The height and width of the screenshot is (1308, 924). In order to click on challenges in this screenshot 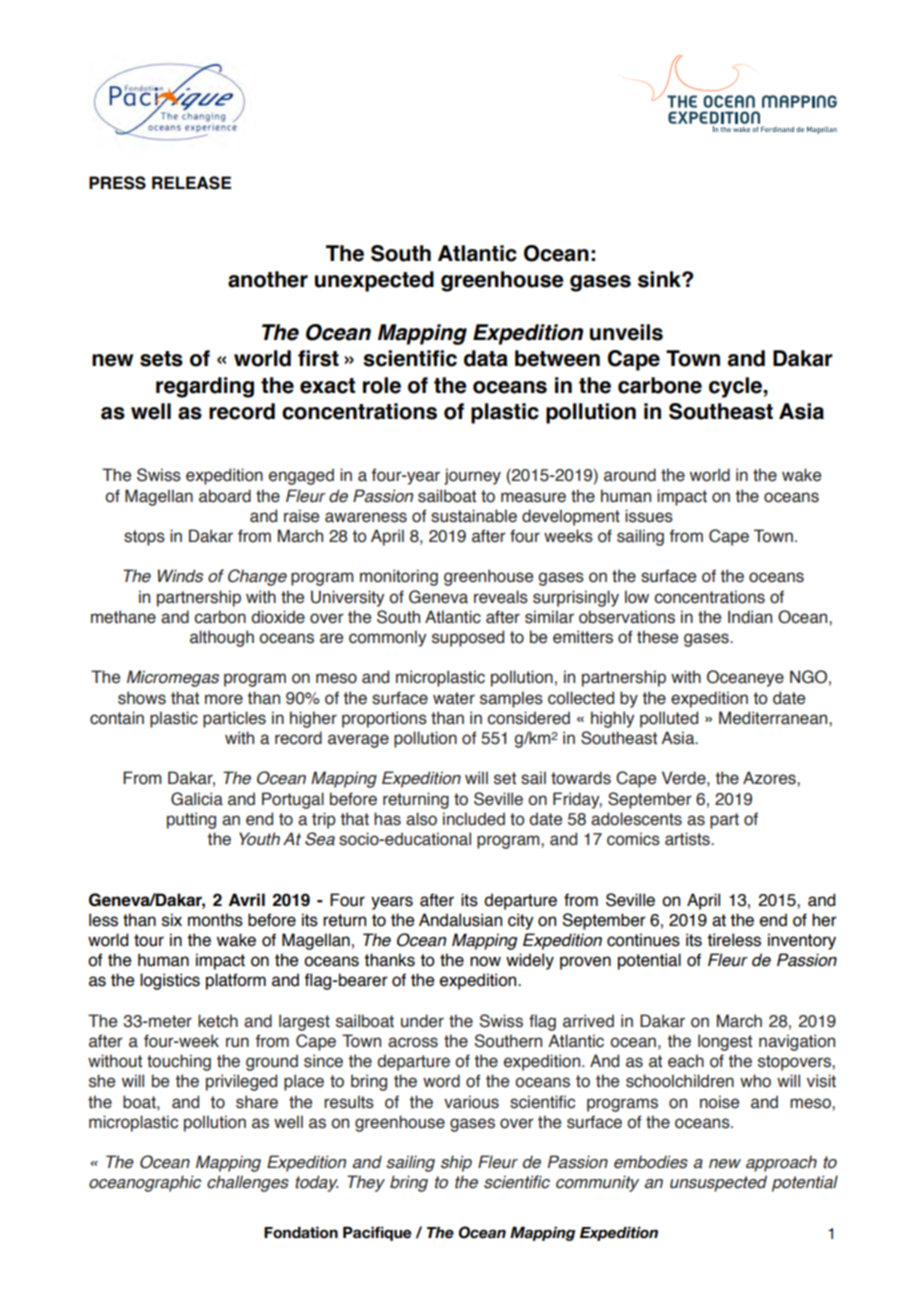, I will do `click(248, 1183)`.
